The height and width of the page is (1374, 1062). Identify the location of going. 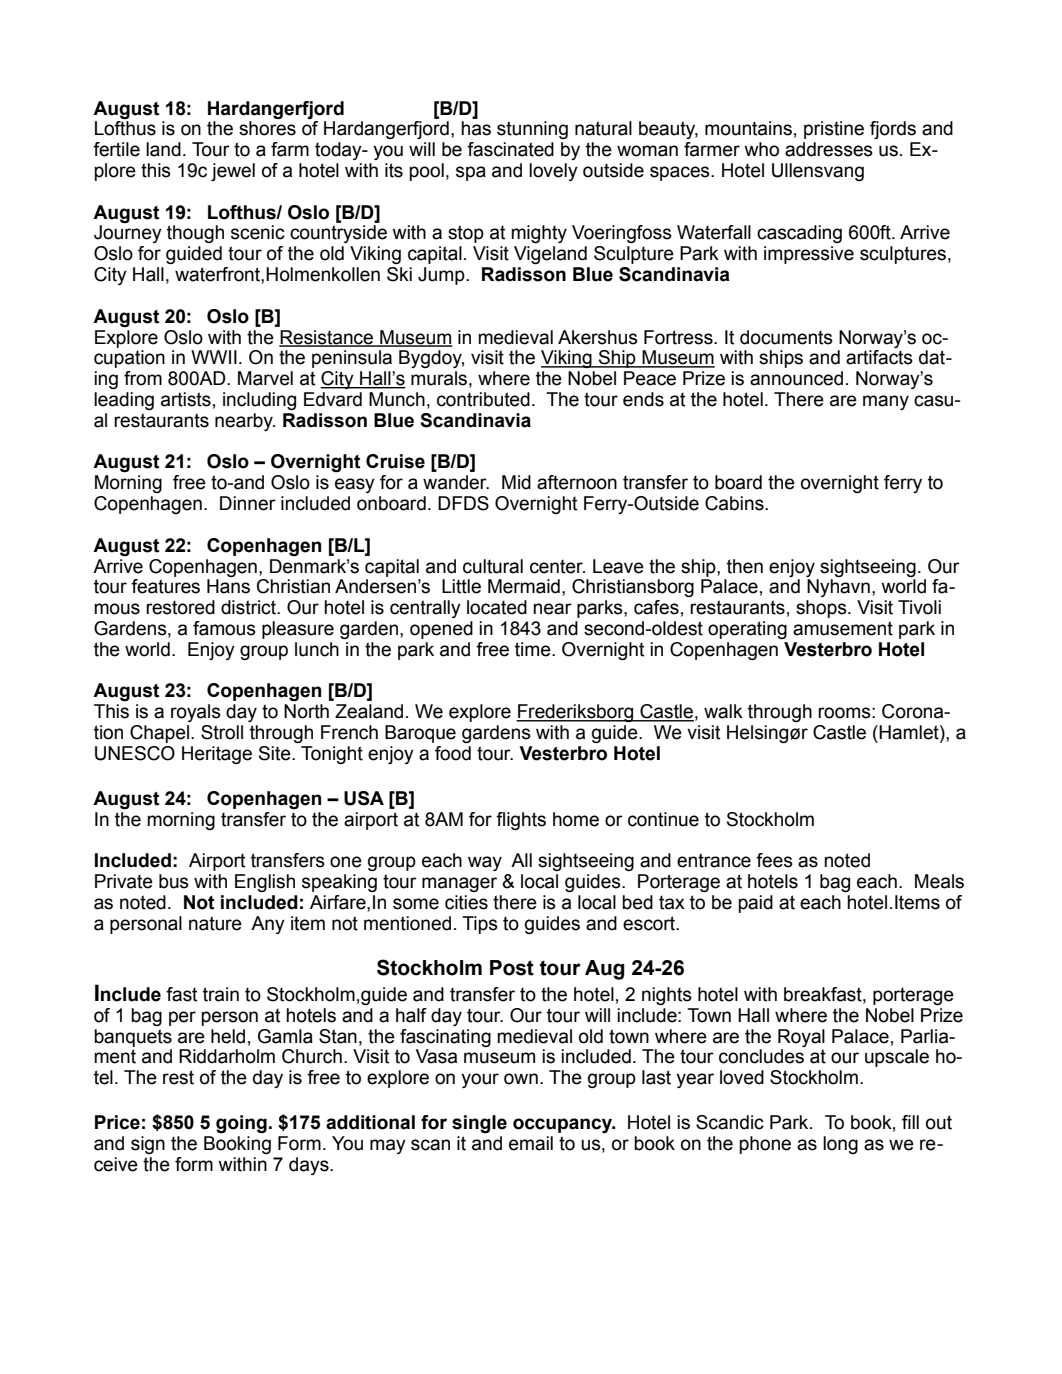
(241, 1124).
